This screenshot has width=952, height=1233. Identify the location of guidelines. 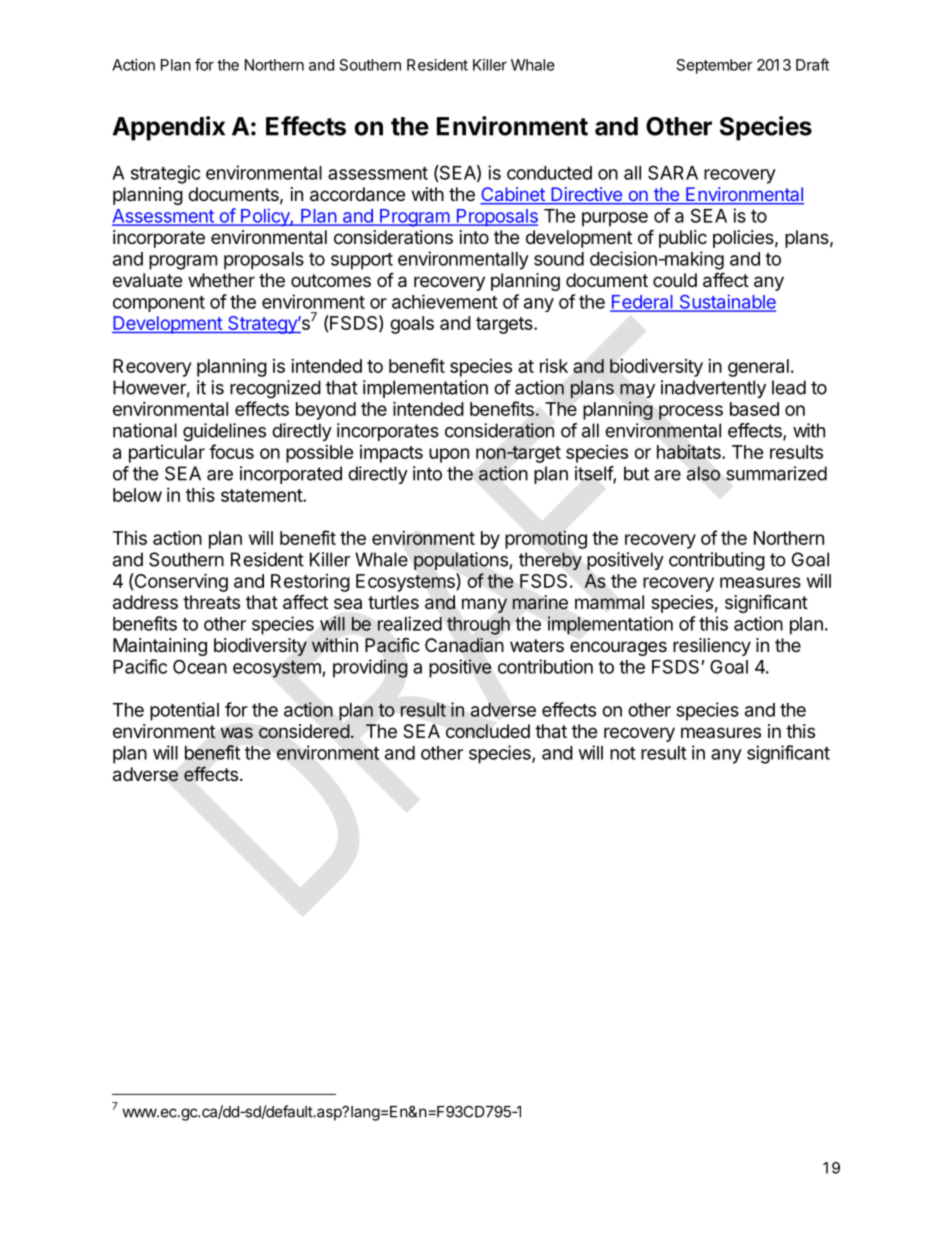
(224, 432).
